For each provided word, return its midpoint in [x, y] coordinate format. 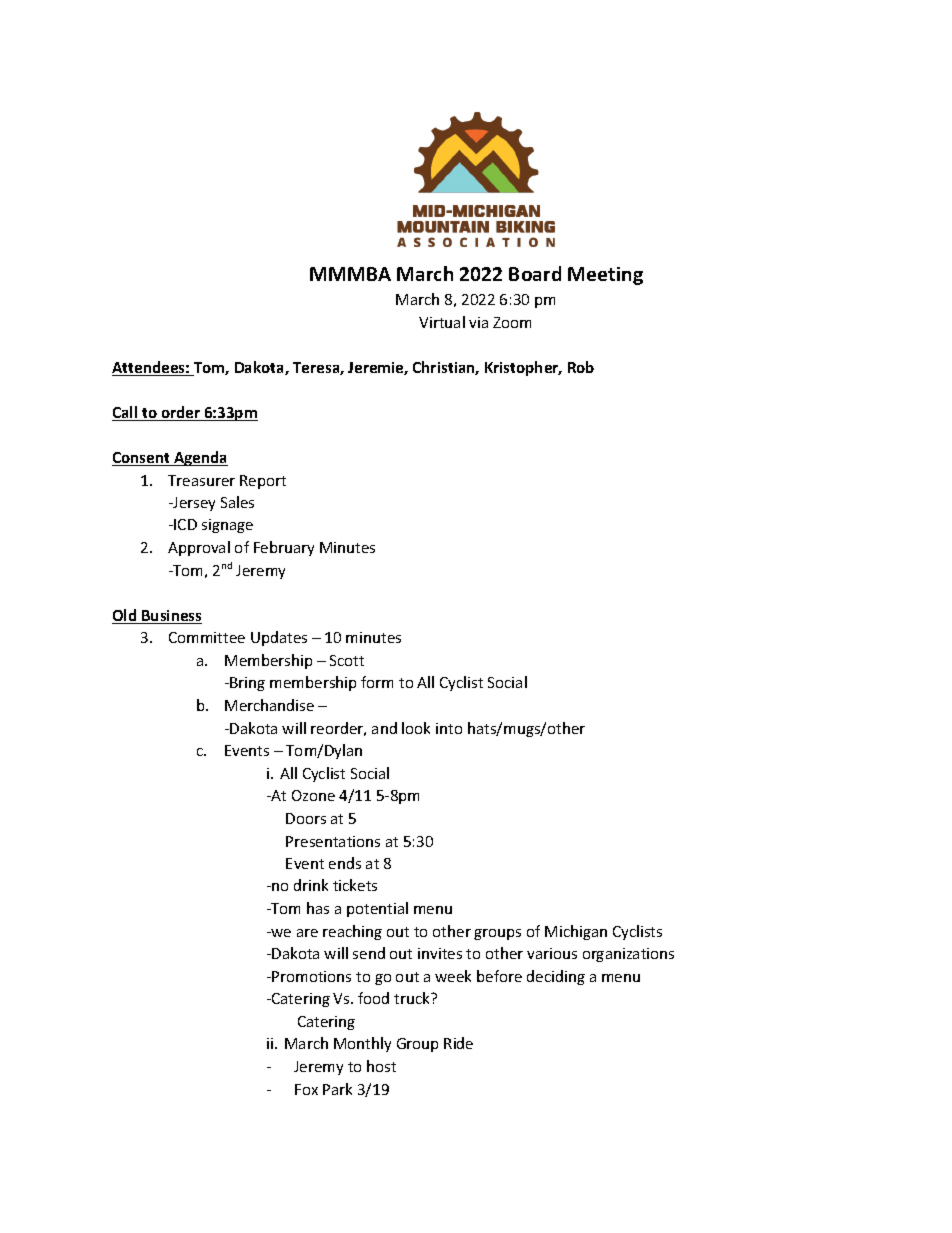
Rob [581, 367]
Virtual [442, 322]
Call [126, 413]
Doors [306, 818]
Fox [306, 1089]
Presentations [333, 841]
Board [535, 273]
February [284, 548]
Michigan [576, 932]
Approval [199, 548]
